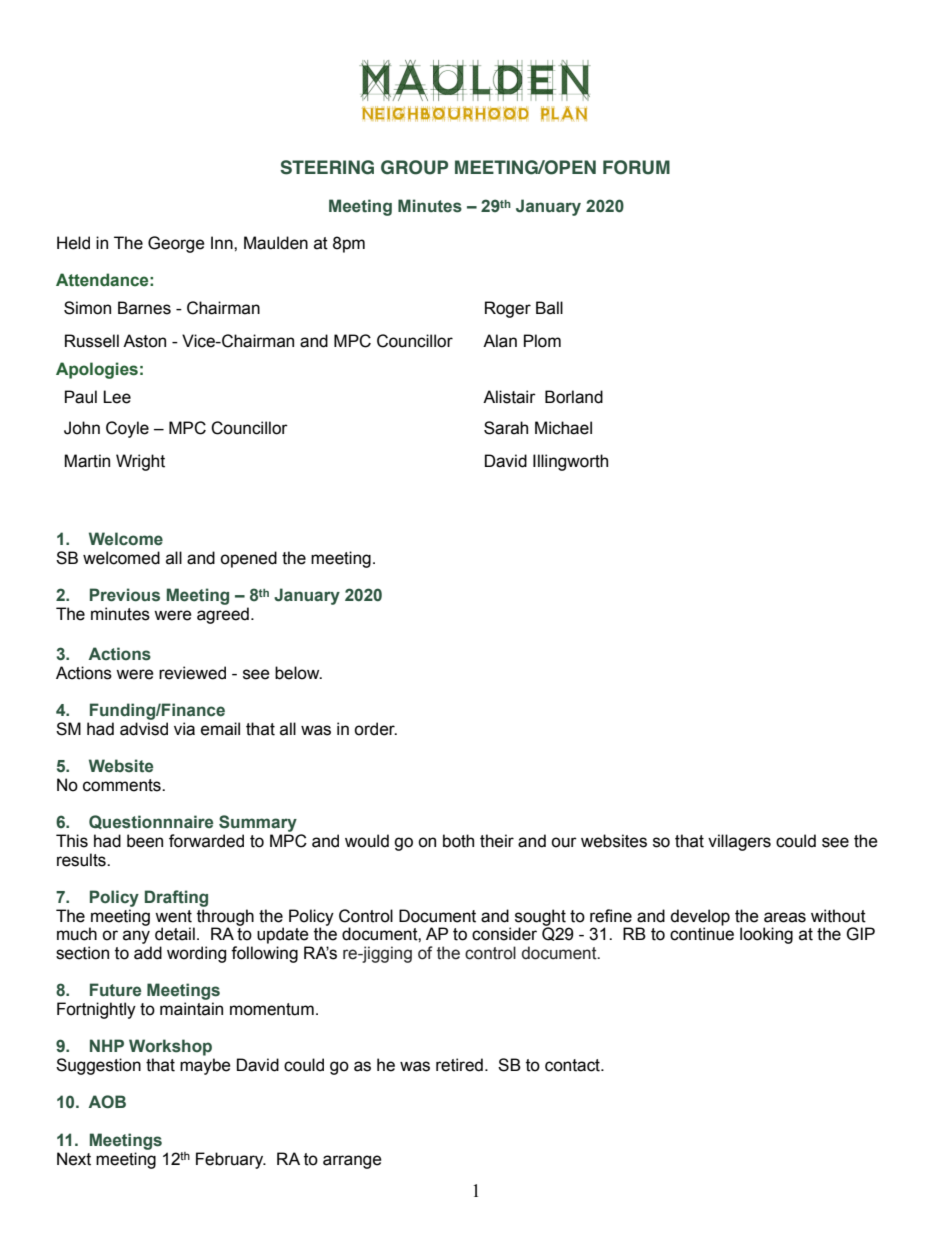  What do you see at coordinates (414, 167) in the page?
I see `GROUP` at bounding box center [414, 167].
